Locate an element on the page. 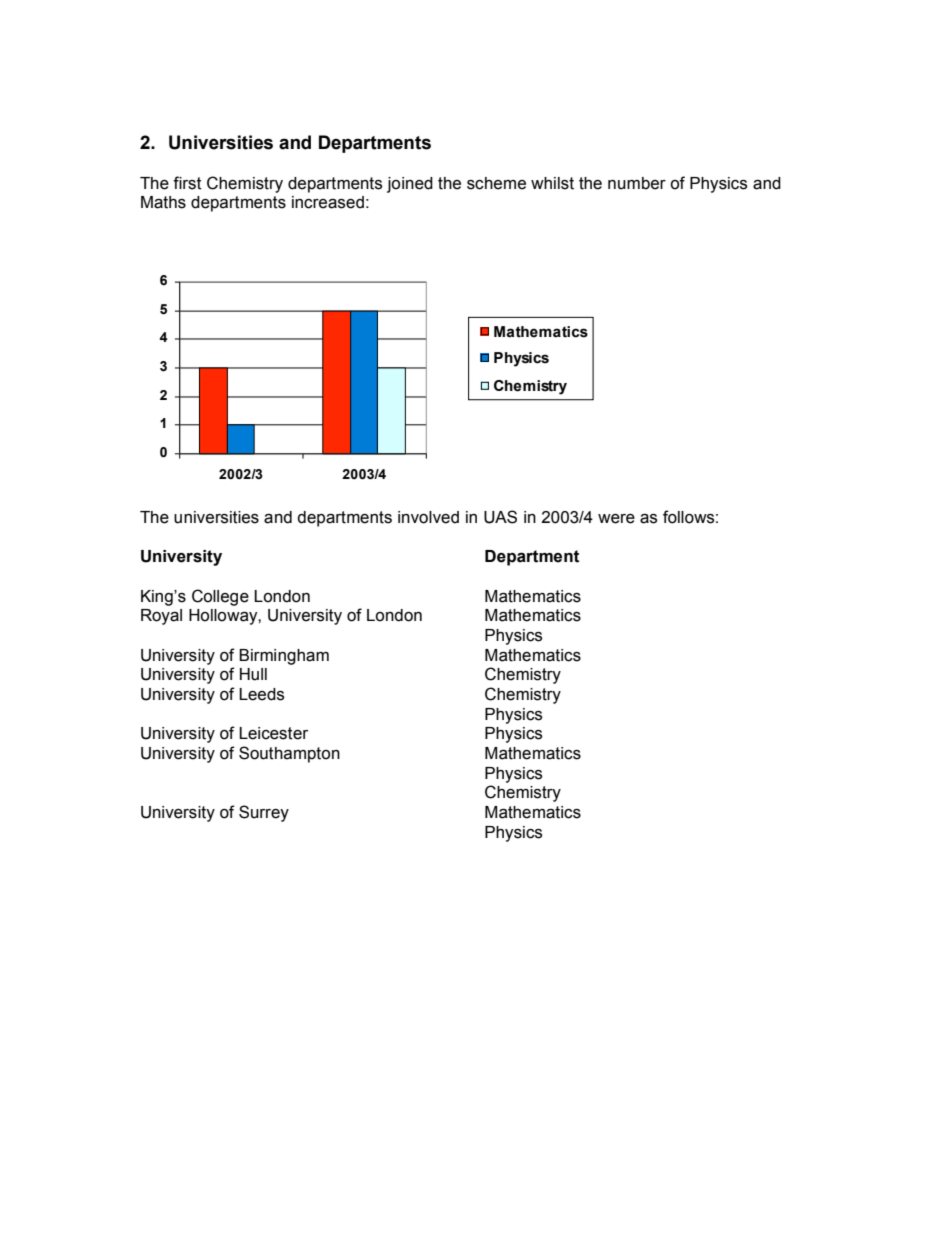 The width and height of the image is (952, 1233). Southampton is located at coordinates (289, 754).
